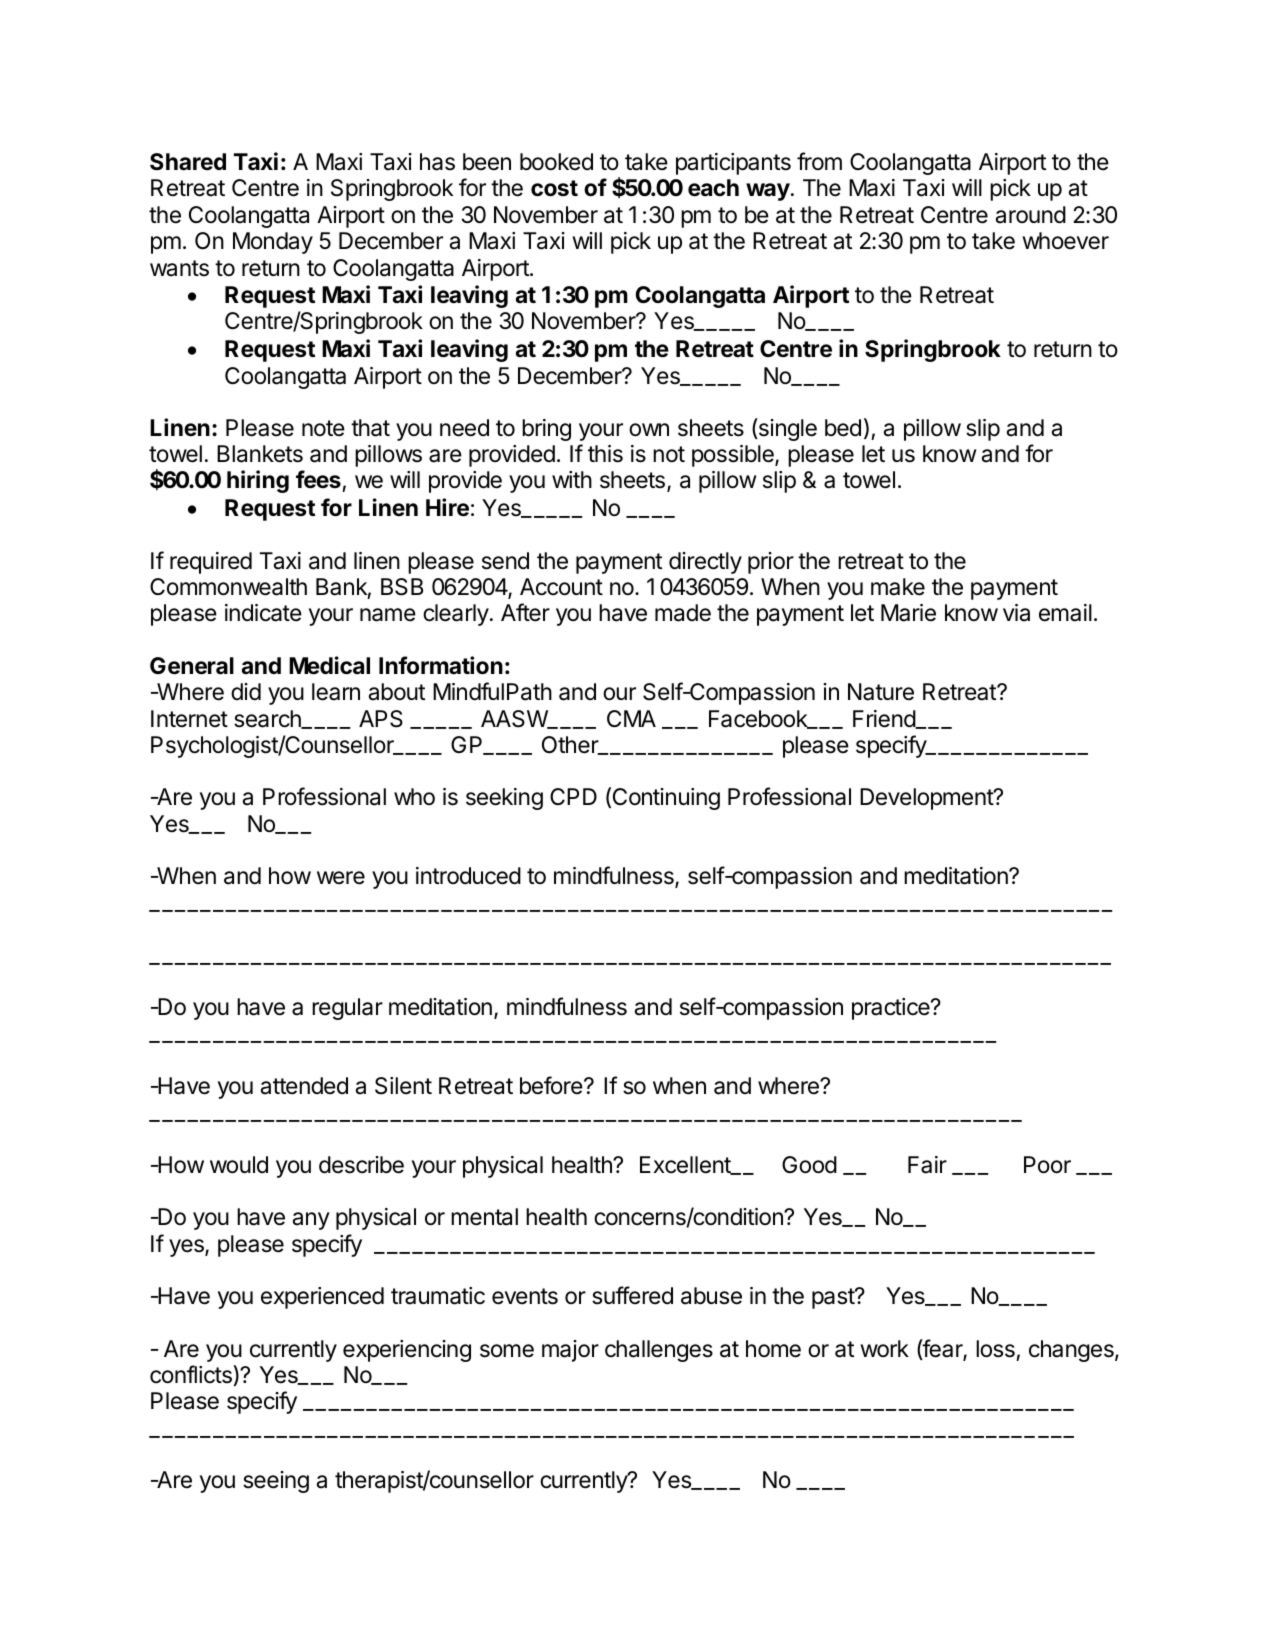 This screenshot has height=1644, width=1270. Describe the element at coordinates (276, 1482) in the screenshot. I see `seeing` at that location.
